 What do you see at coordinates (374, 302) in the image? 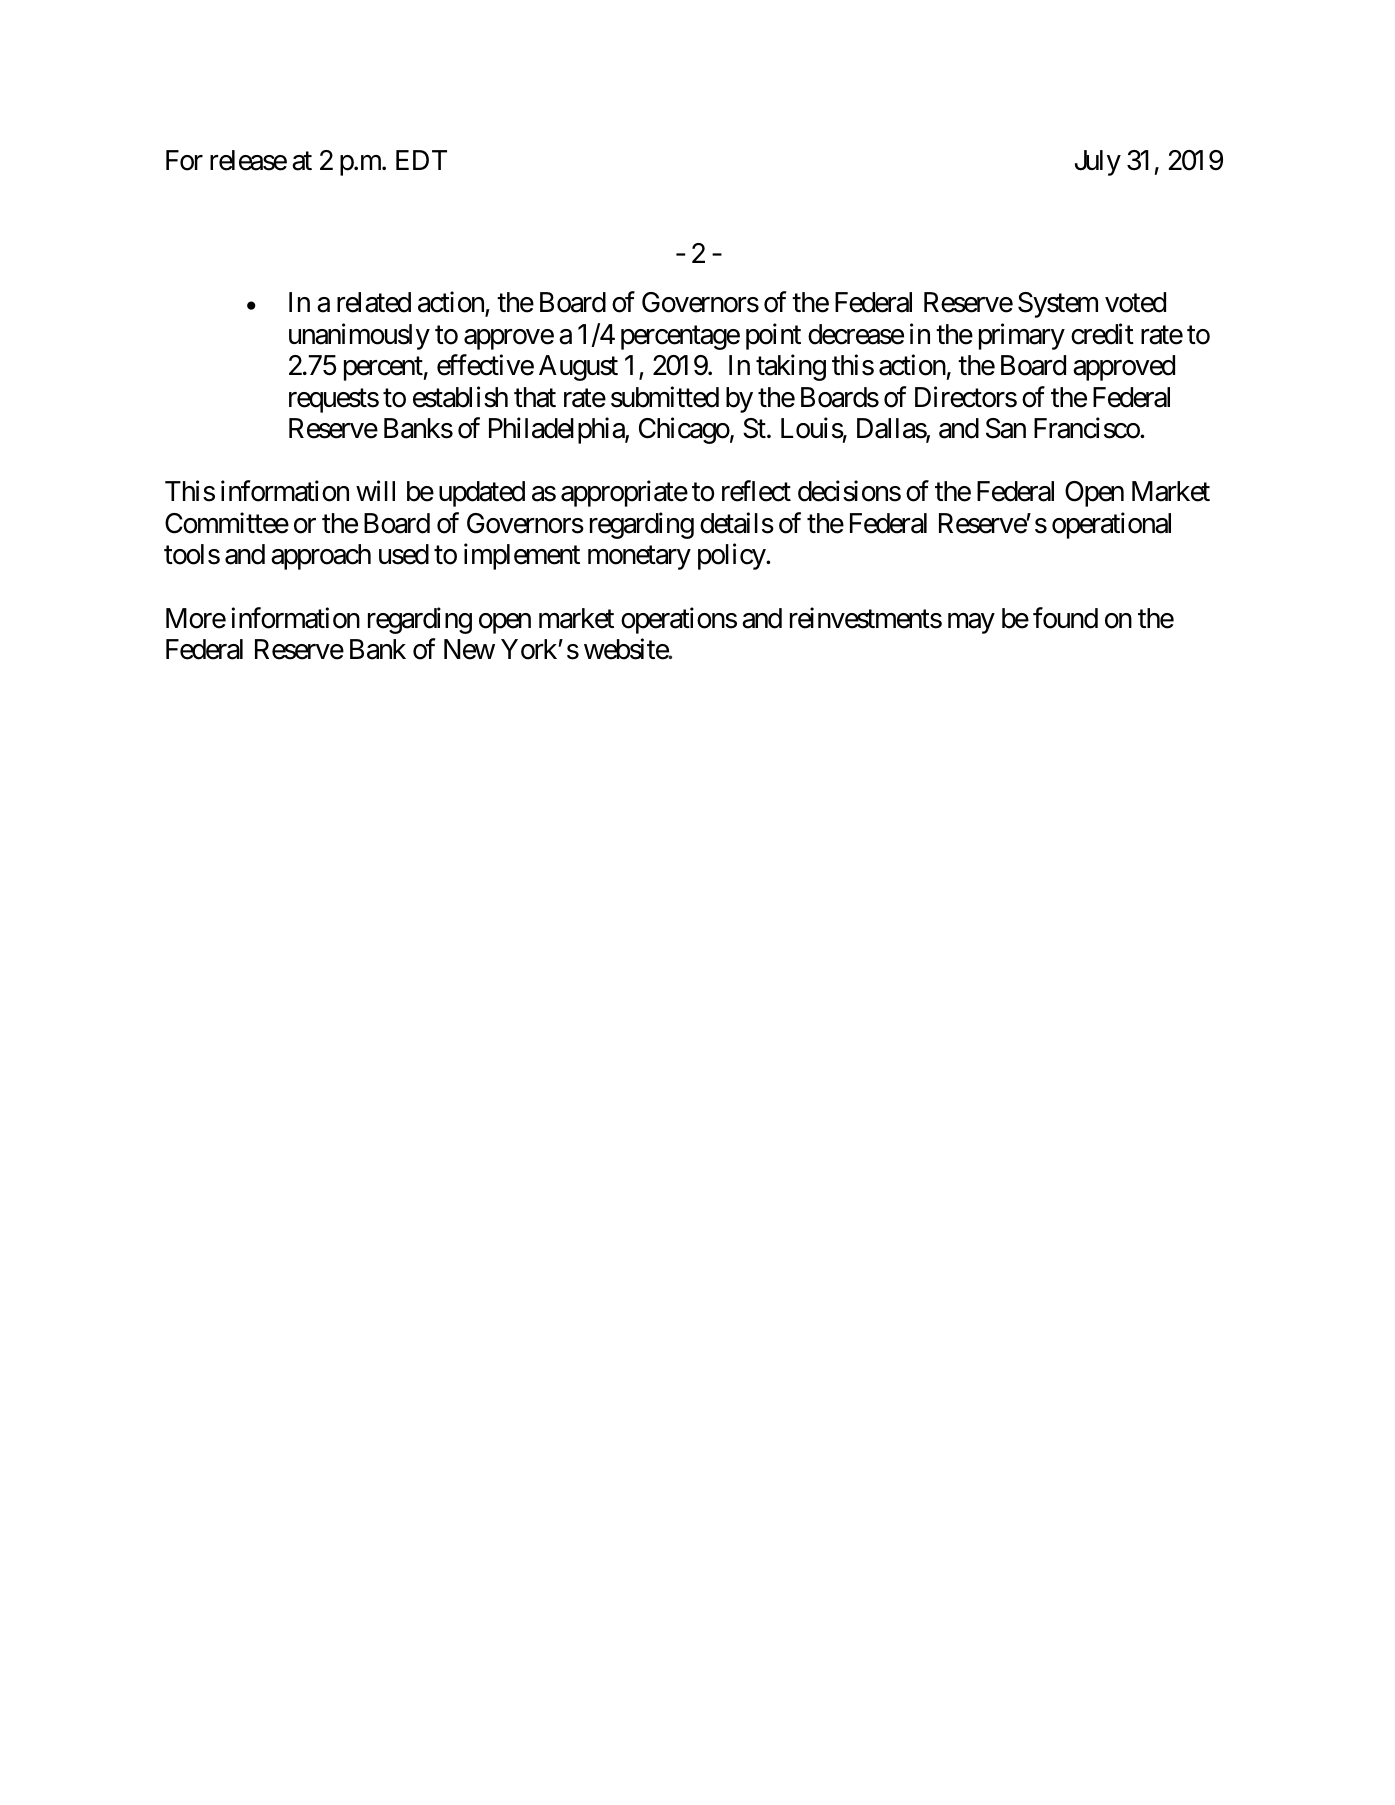
I see `related` at bounding box center [374, 302].
